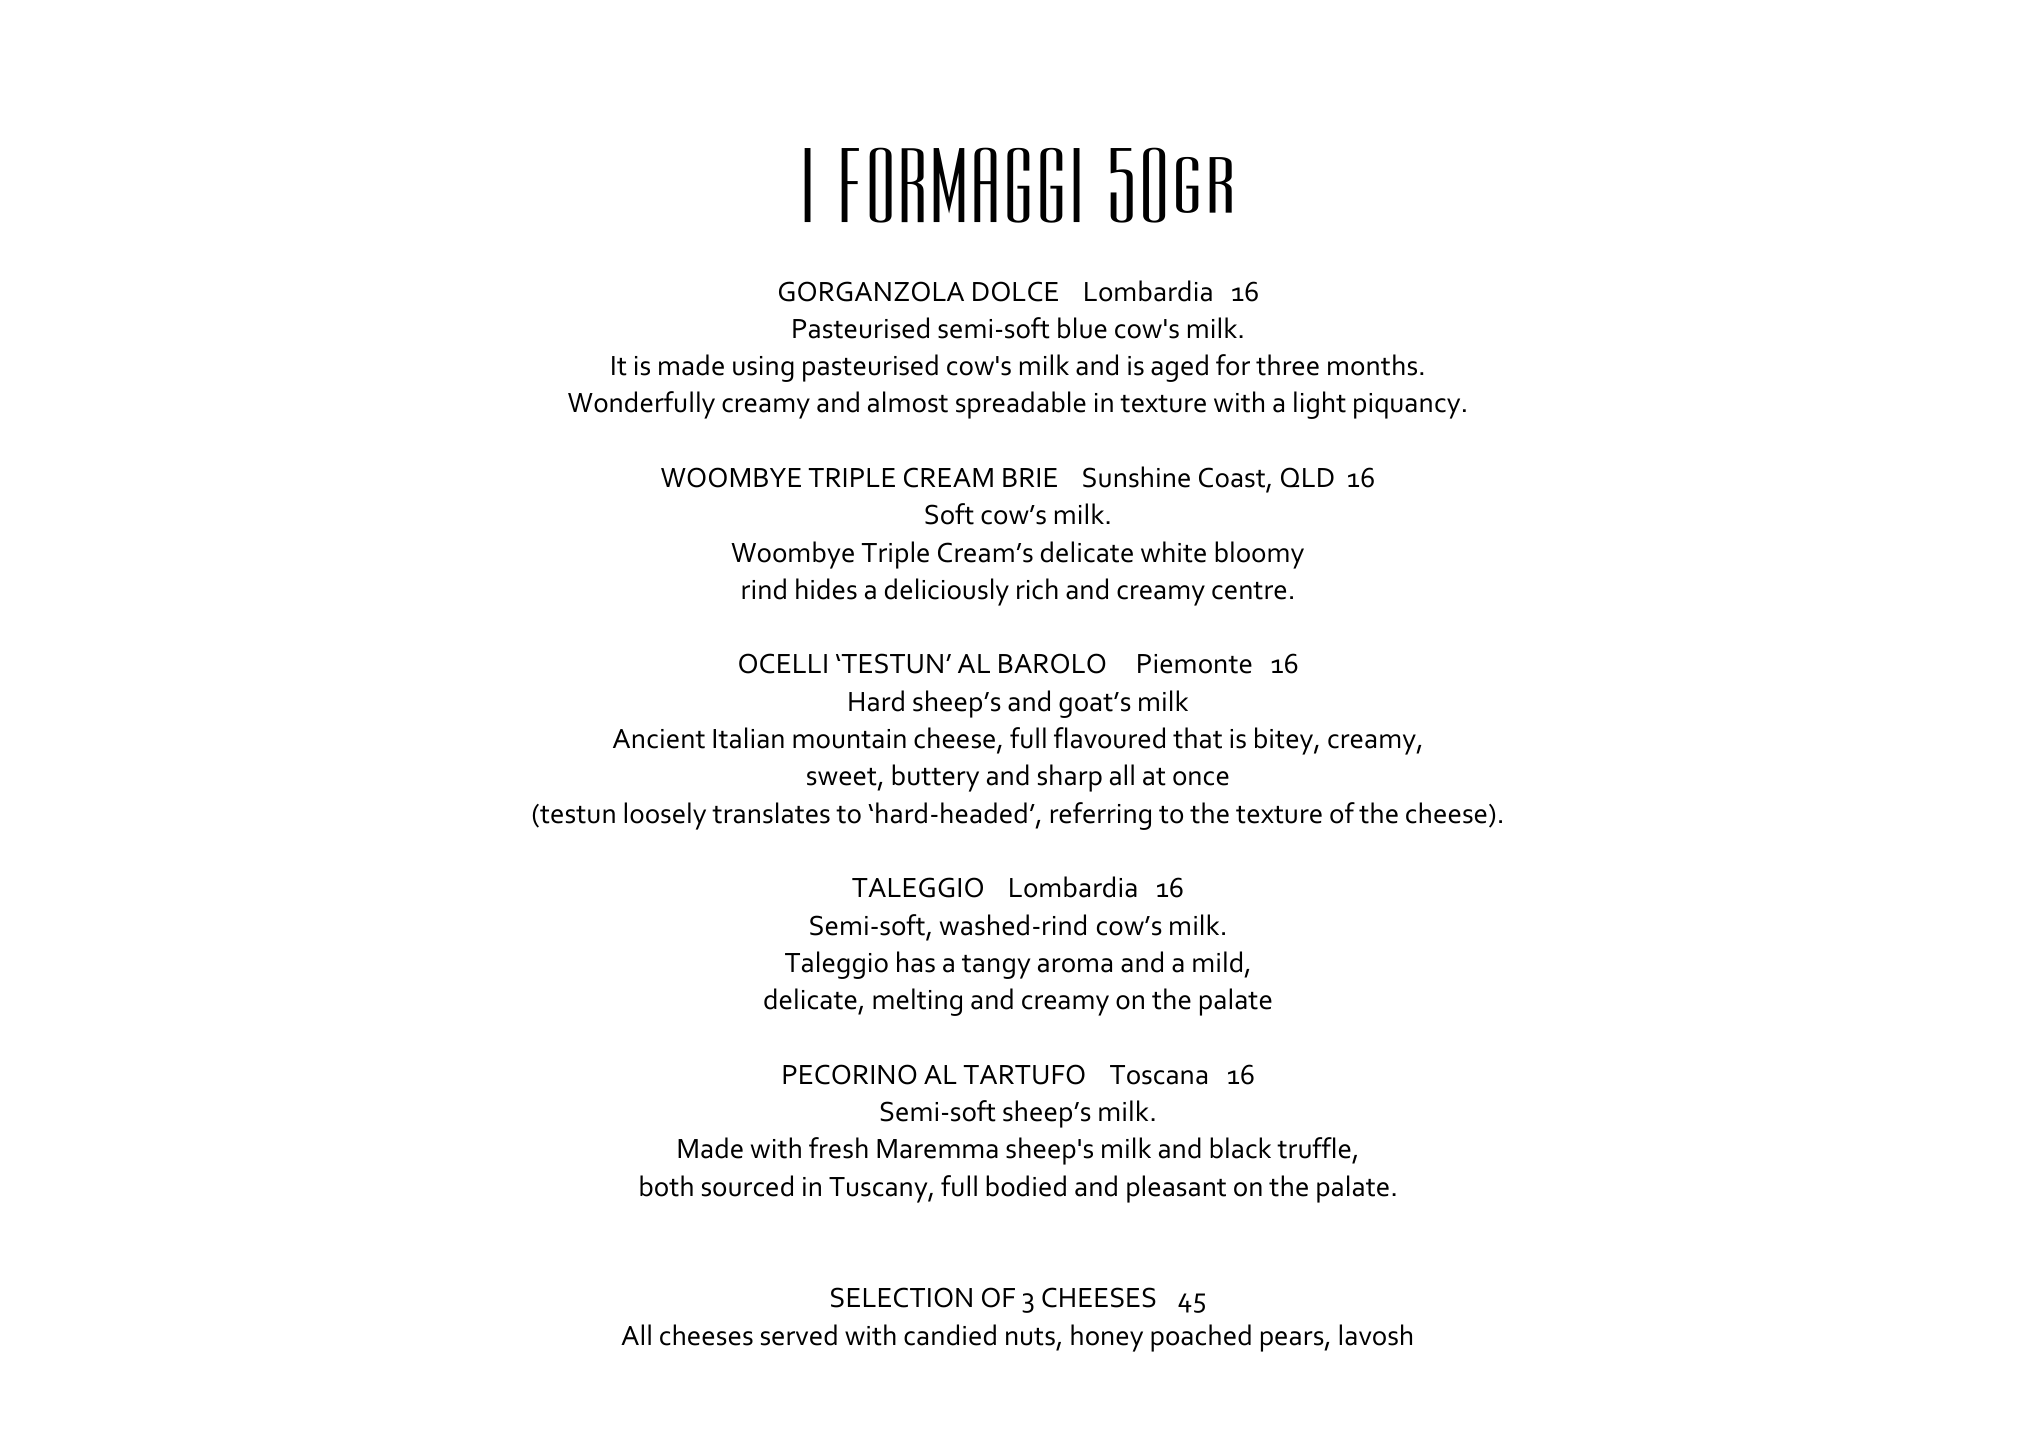  Describe the element at coordinates (1240, 1148) in the image. I see `black` at that location.
